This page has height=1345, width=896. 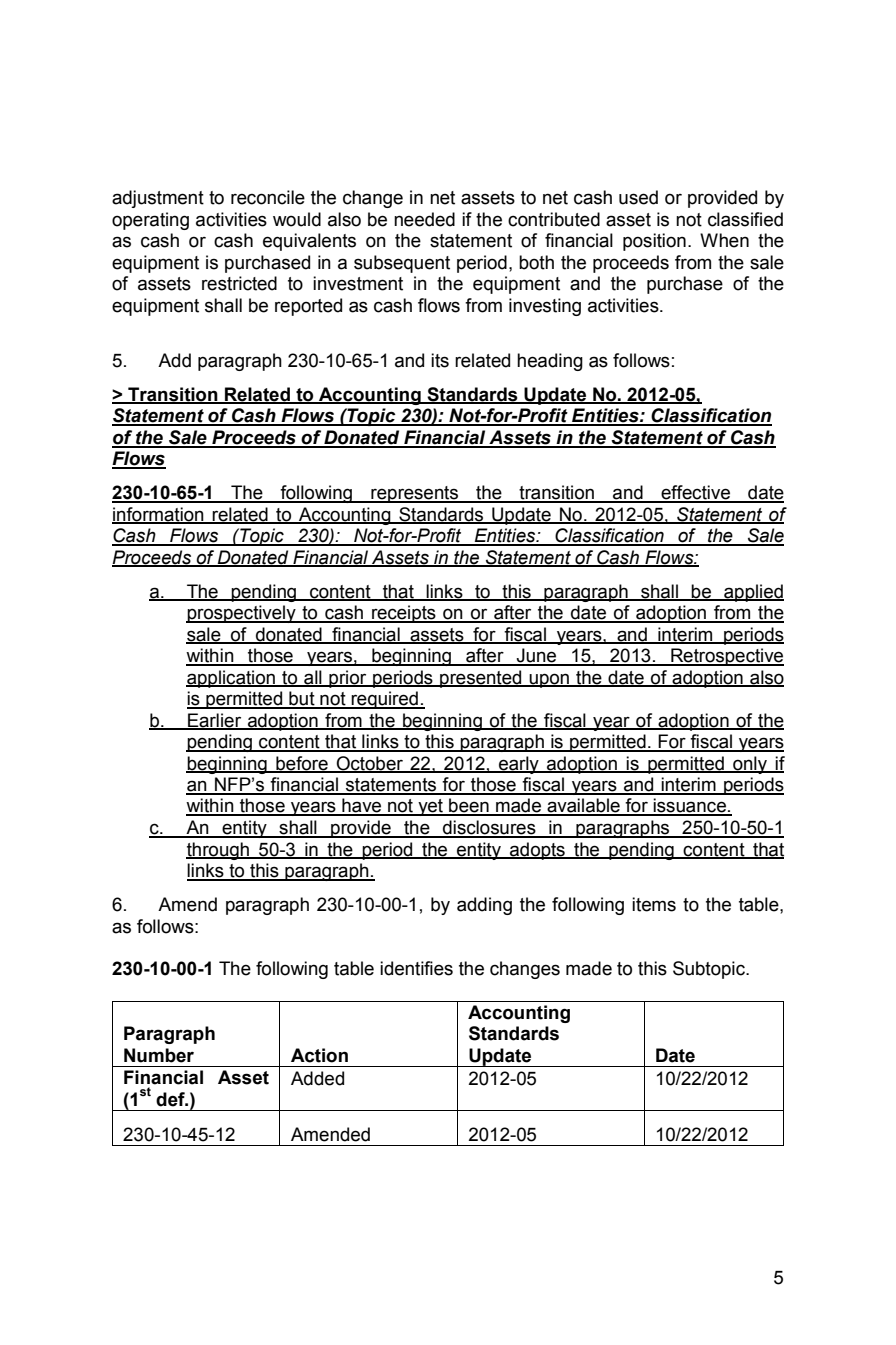 What do you see at coordinates (424, 219) in the page?
I see `needed` at bounding box center [424, 219].
